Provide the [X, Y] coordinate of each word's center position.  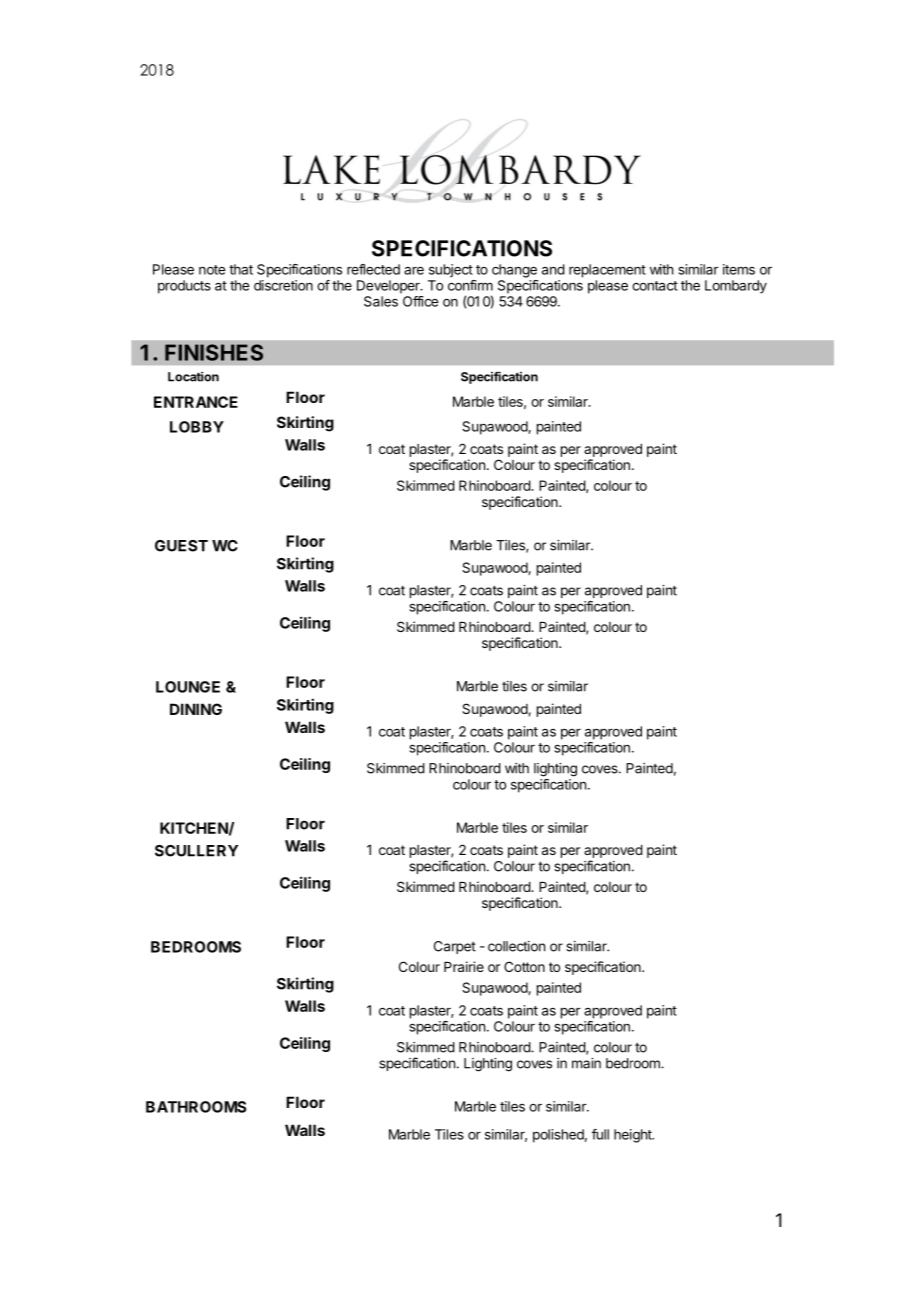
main [586, 1063]
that [241, 269]
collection [516, 946]
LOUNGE [188, 687]
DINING [196, 709]
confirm [470, 285]
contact [655, 286]
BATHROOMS [196, 1107]
